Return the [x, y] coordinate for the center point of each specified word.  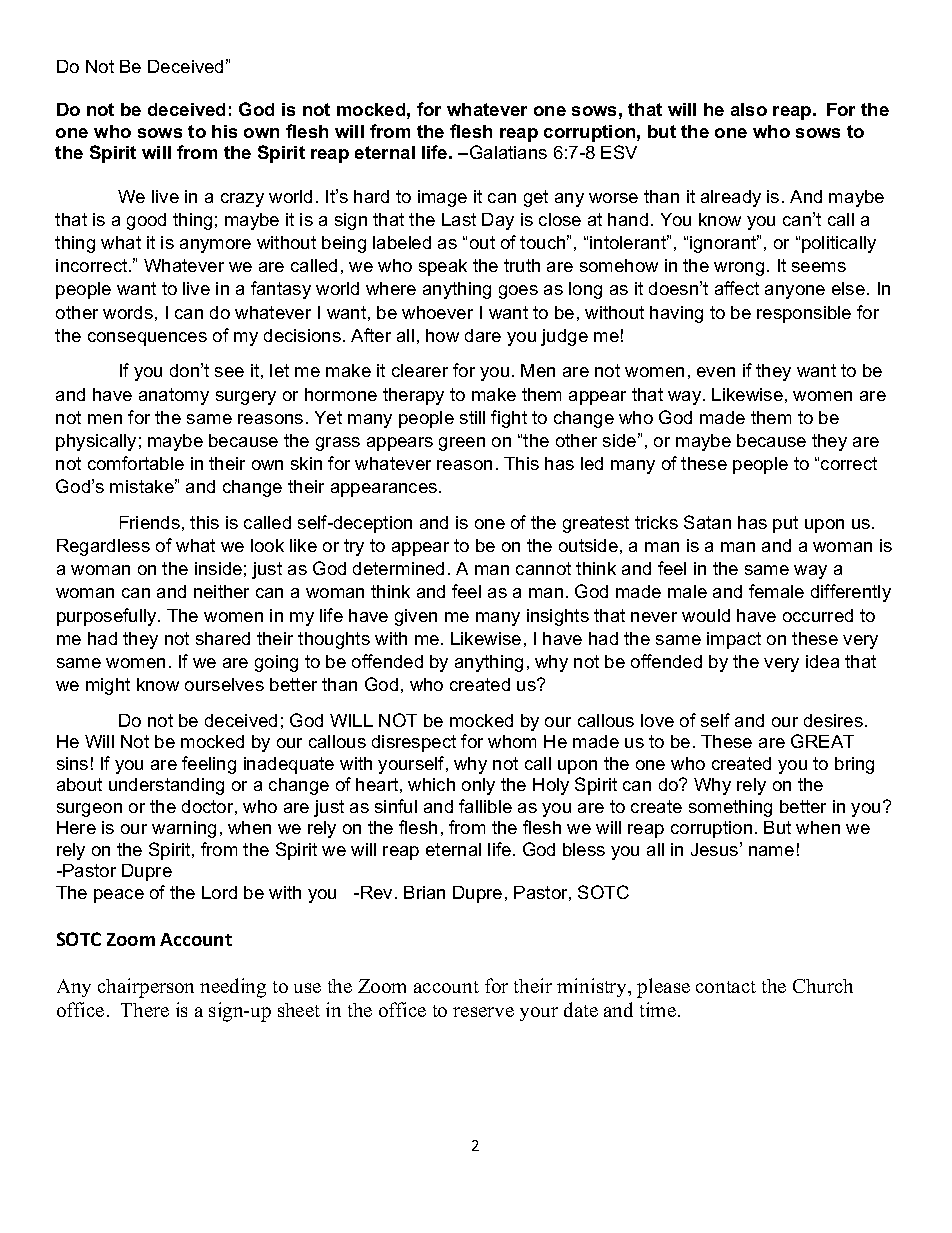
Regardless [103, 547]
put [785, 524]
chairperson [146, 988]
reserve [483, 1012]
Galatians [508, 152]
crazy [242, 200]
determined [398, 568]
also [749, 109]
